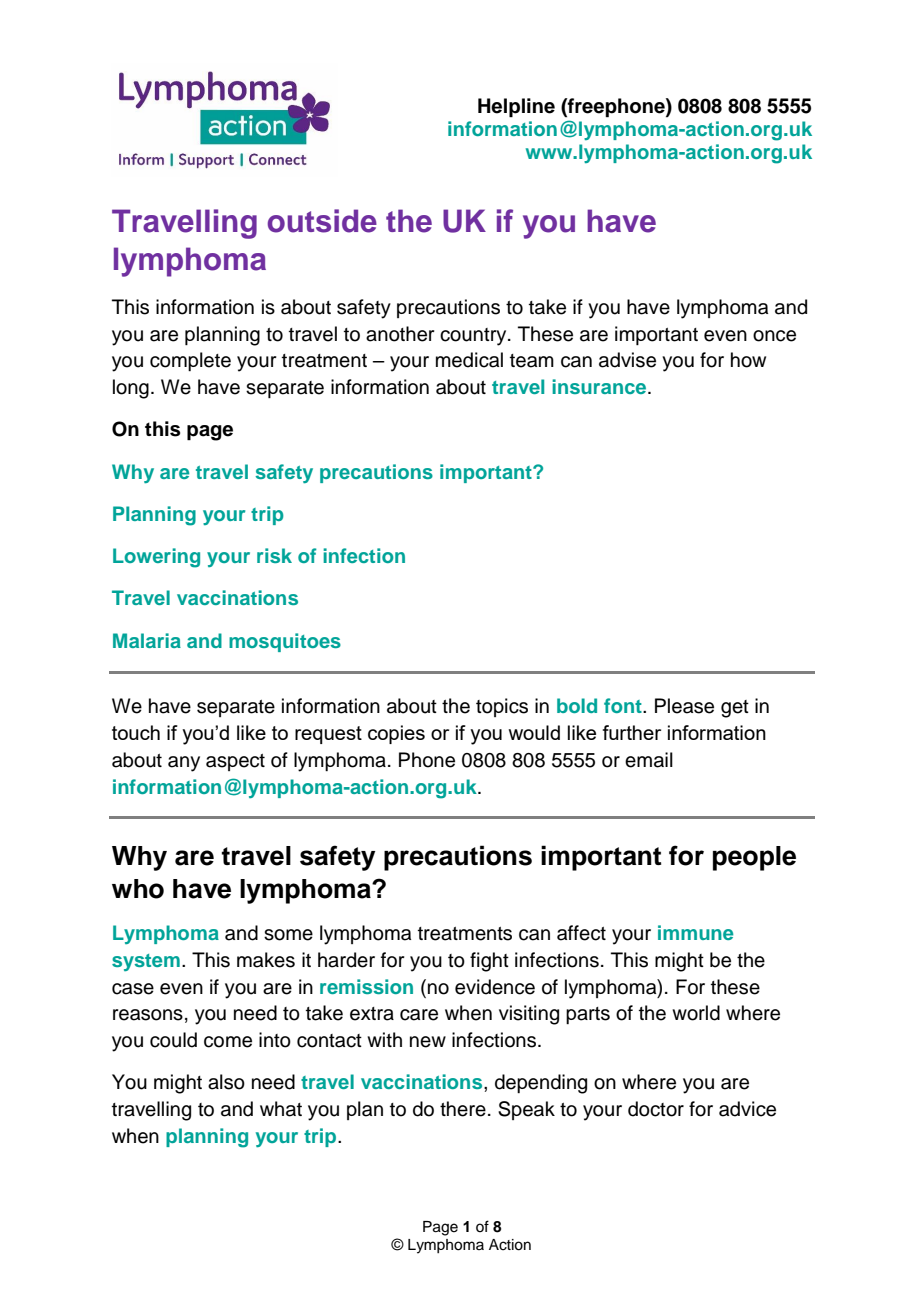 This screenshot has height=1308, width=924. What do you see at coordinates (396, 734) in the screenshot?
I see `copies` at bounding box center [396, 734].
